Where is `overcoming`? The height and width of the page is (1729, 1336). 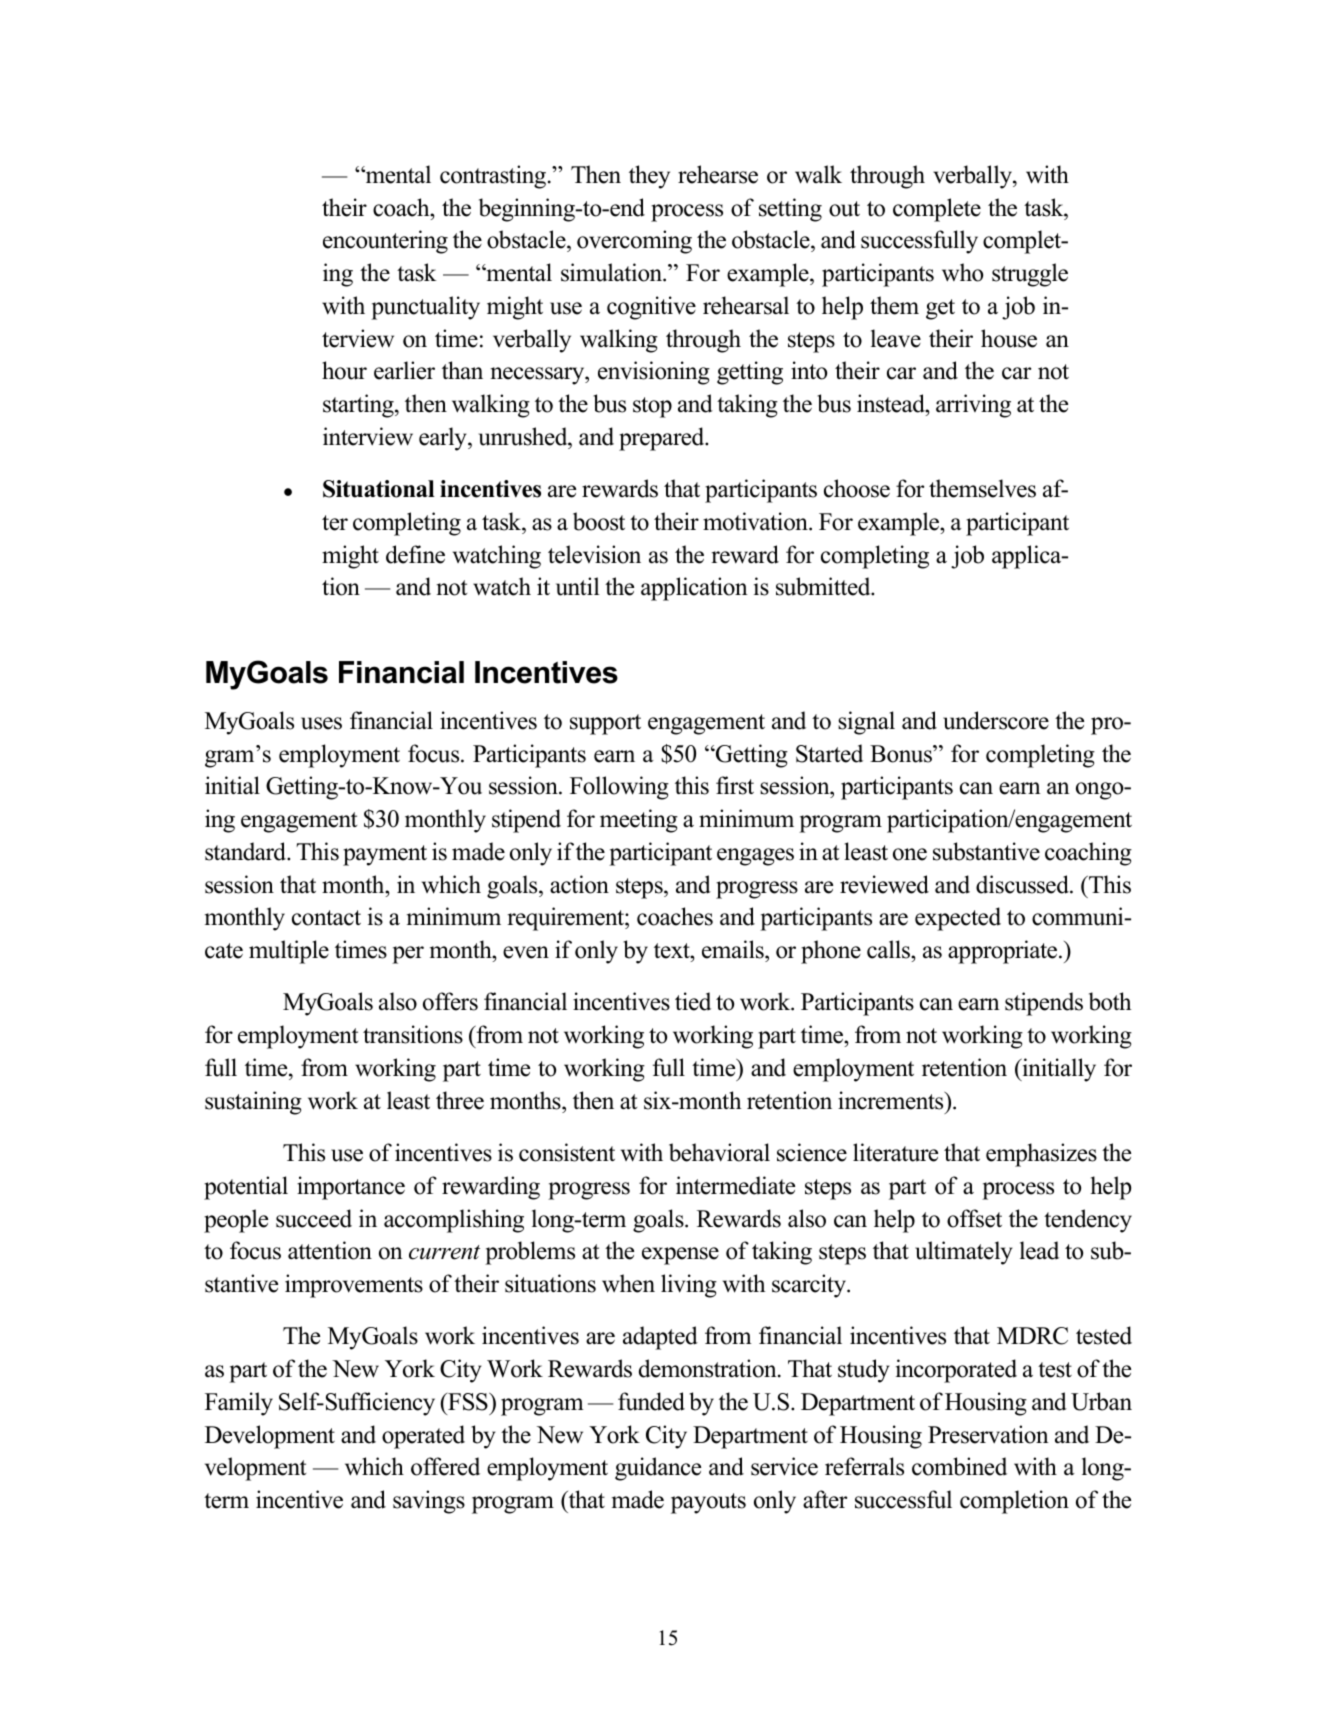 overcoming is located at coordinates (634, 242).
